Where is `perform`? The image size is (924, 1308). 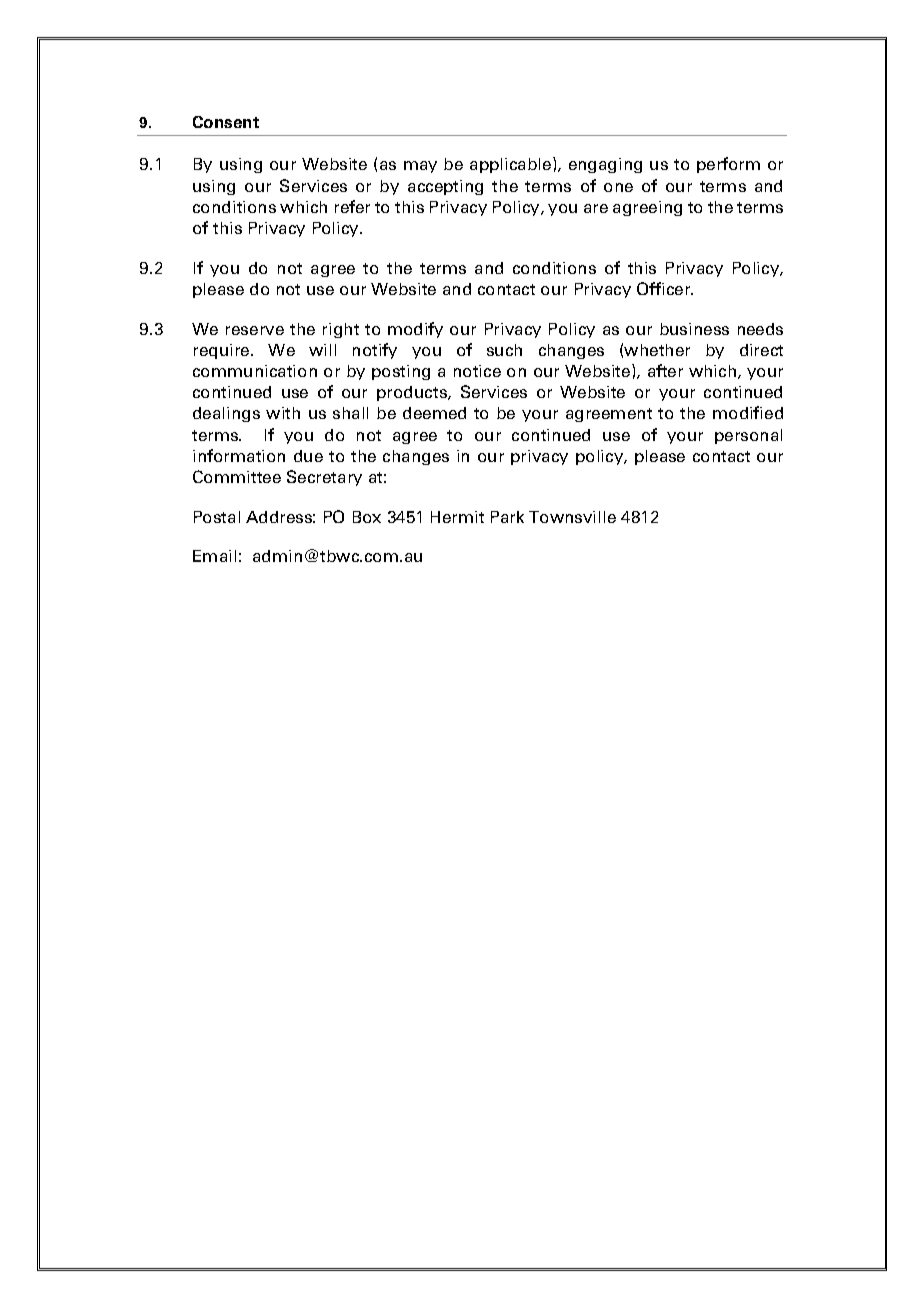
perform is located at coordinates (728, 165).
